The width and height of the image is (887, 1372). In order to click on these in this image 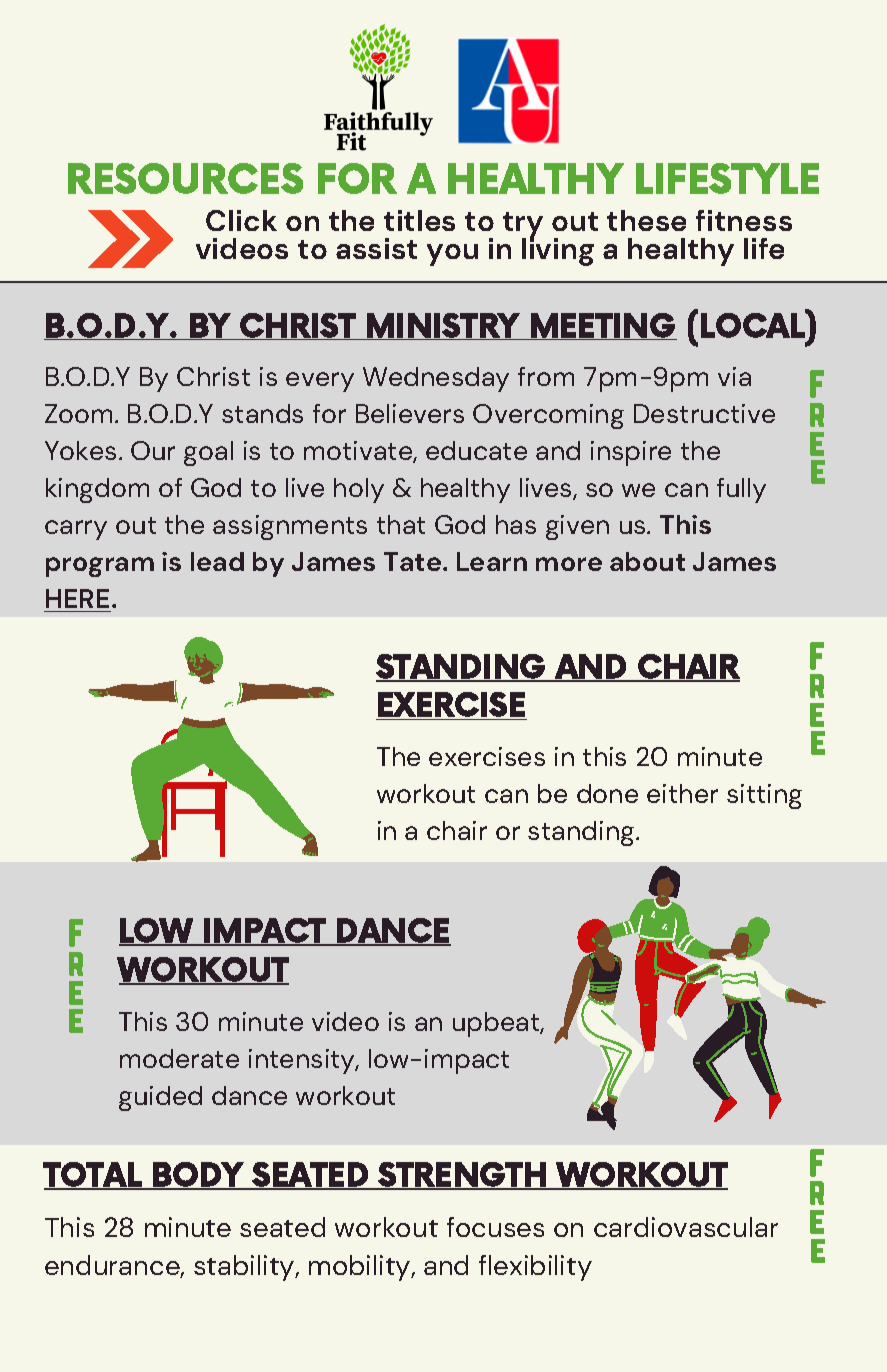, I will do `click(646, 220)`.
